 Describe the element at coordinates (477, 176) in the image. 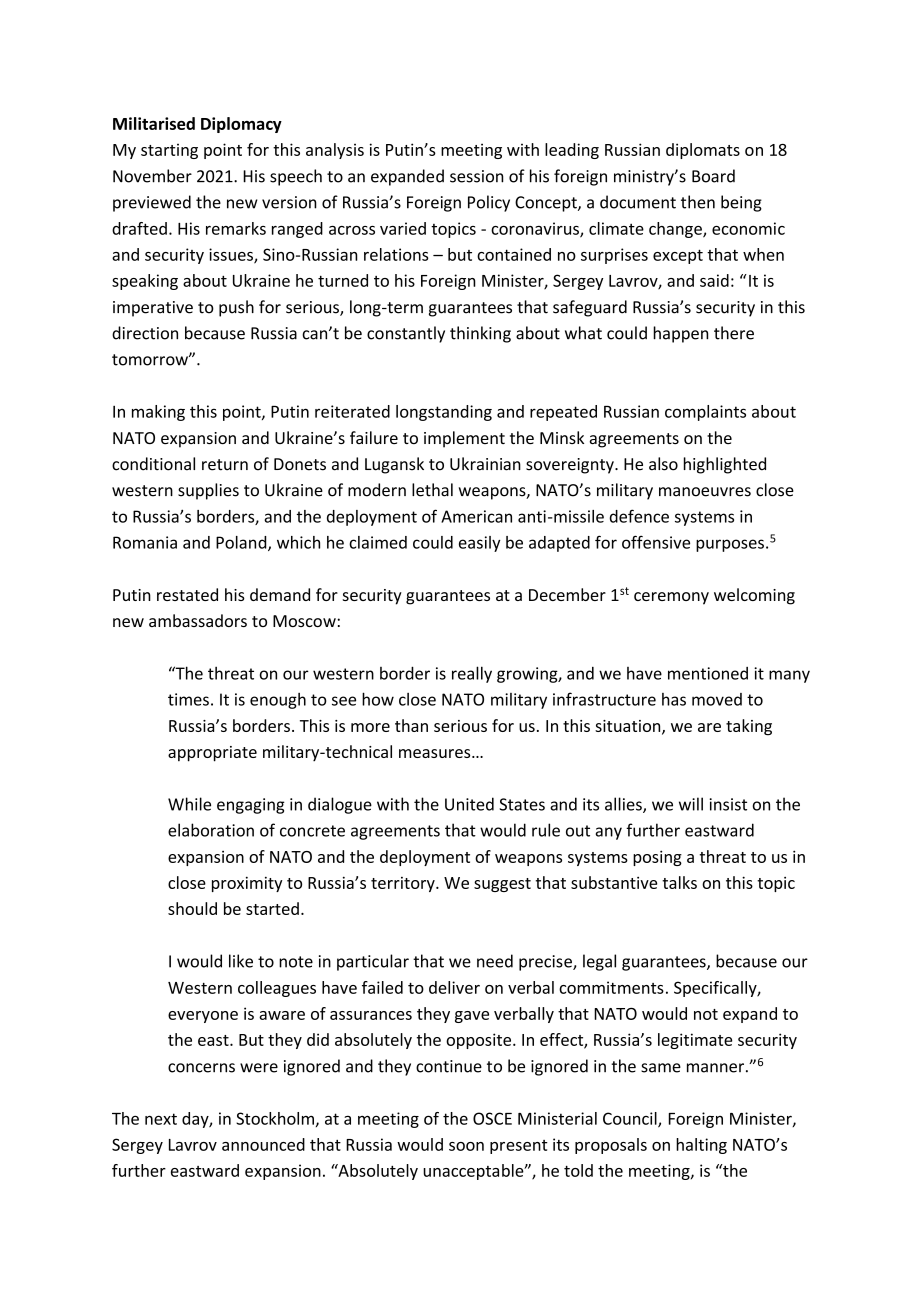

I see `session` at that location.
